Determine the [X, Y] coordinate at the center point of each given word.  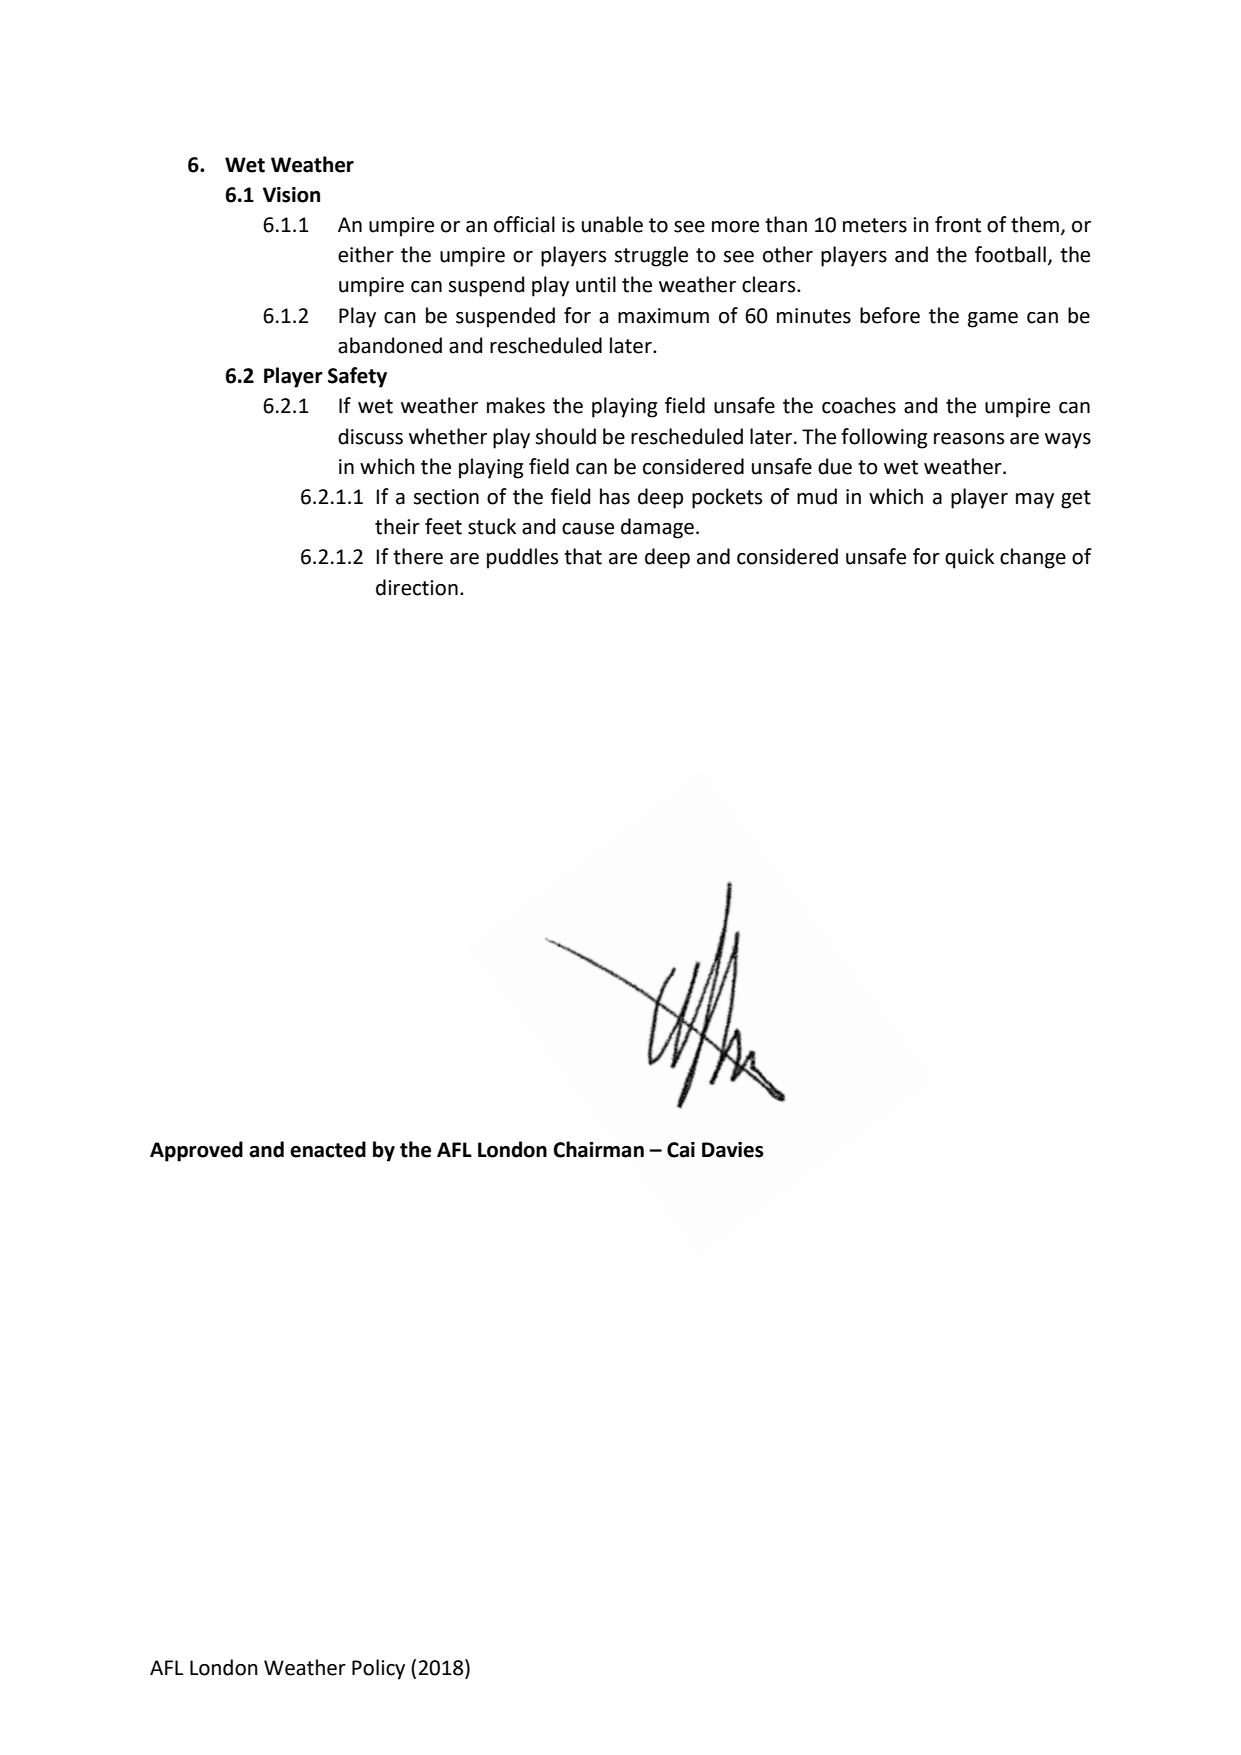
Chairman [598, 1149]
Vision [291, 195]
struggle [651, 256]
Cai [681, 1150]
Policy [378, 1669]
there [418, 556]
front [958, 224]
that [583, 556]
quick [969, 558]
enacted [328, 1149]
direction [417, 587]
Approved [196, 1151]
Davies [733, 1150]
